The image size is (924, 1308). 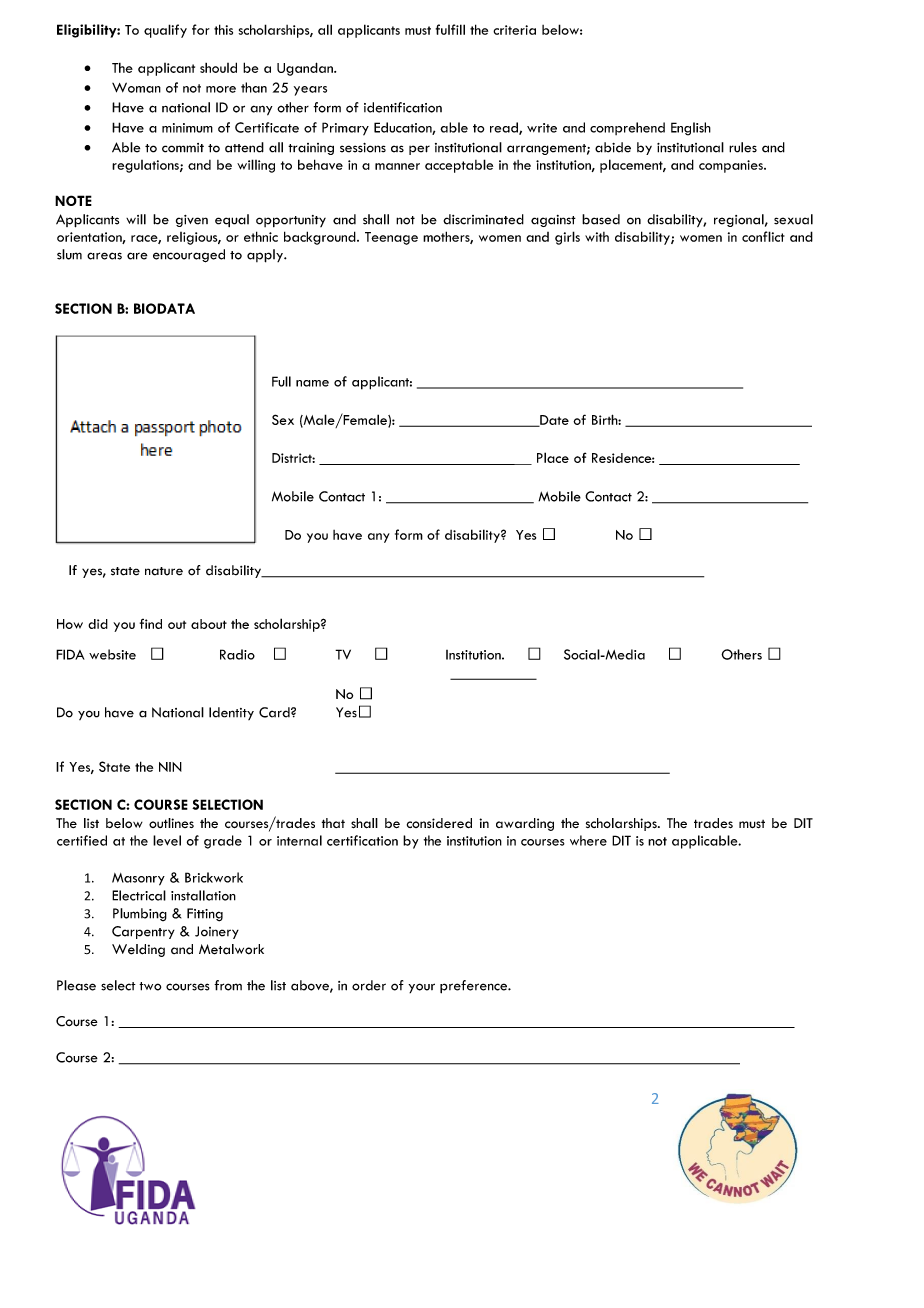 I want to click on name, so click(x=312, y=383).
